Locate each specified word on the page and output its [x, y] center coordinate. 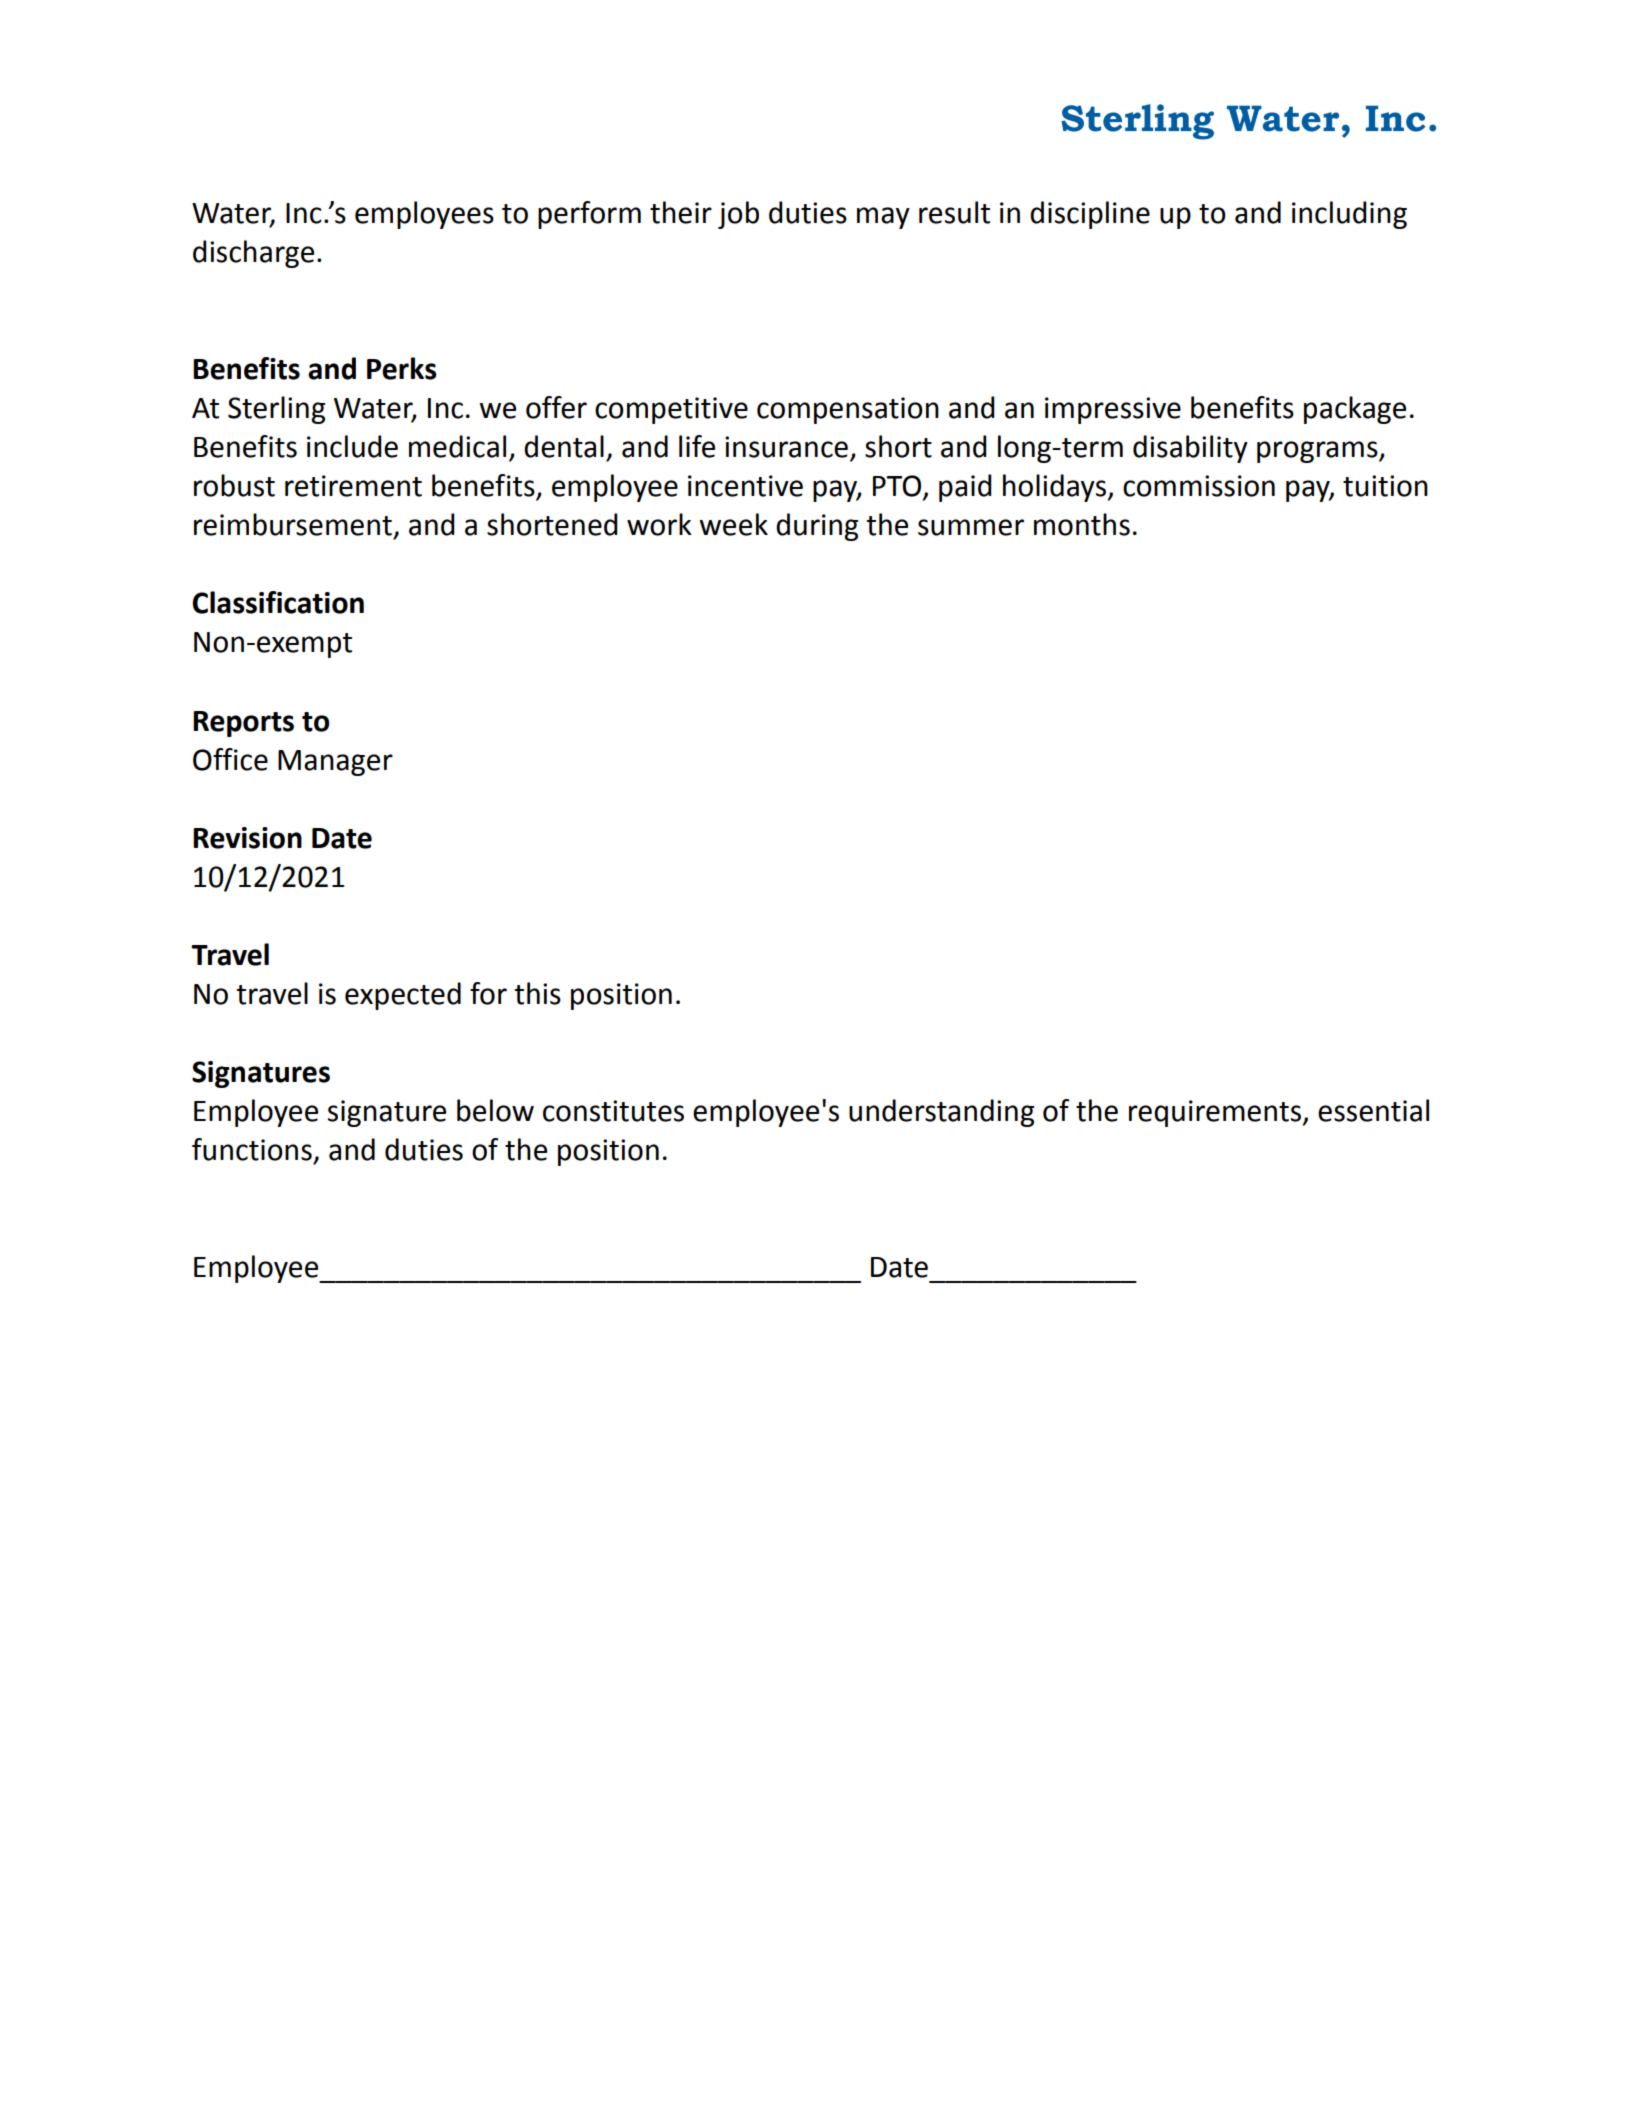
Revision [247, 838]
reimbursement [293, 524]
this [538, 993]
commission [1199, 486]
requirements [1215, 1113]
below [495, 1110]
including [1349, 215]
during [817, 527]
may [883, 218]
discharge [253, 254]
